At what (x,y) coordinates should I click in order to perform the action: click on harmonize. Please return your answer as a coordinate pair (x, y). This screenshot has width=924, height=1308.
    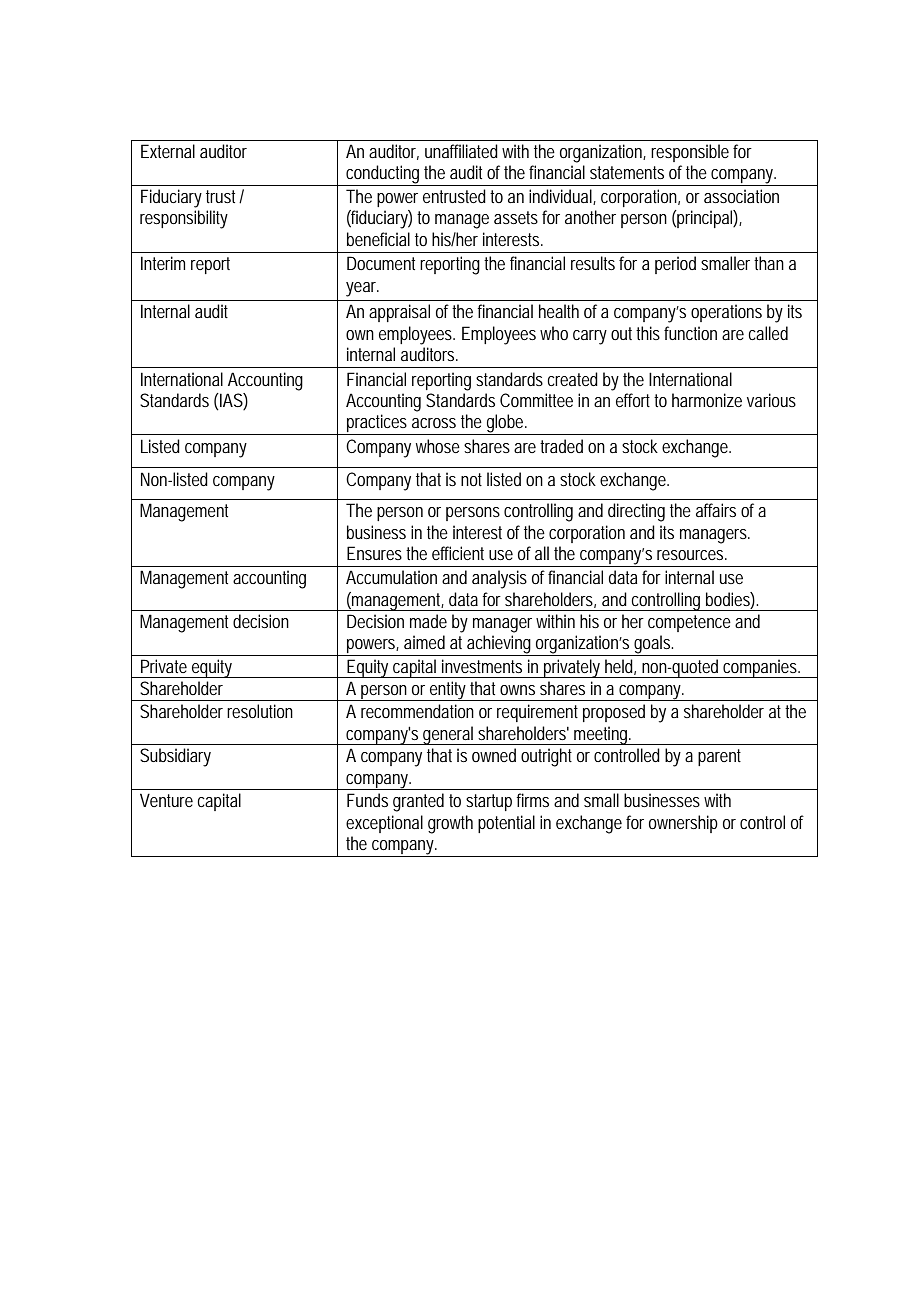
    Looking at the image, I should click on (707, 400).
